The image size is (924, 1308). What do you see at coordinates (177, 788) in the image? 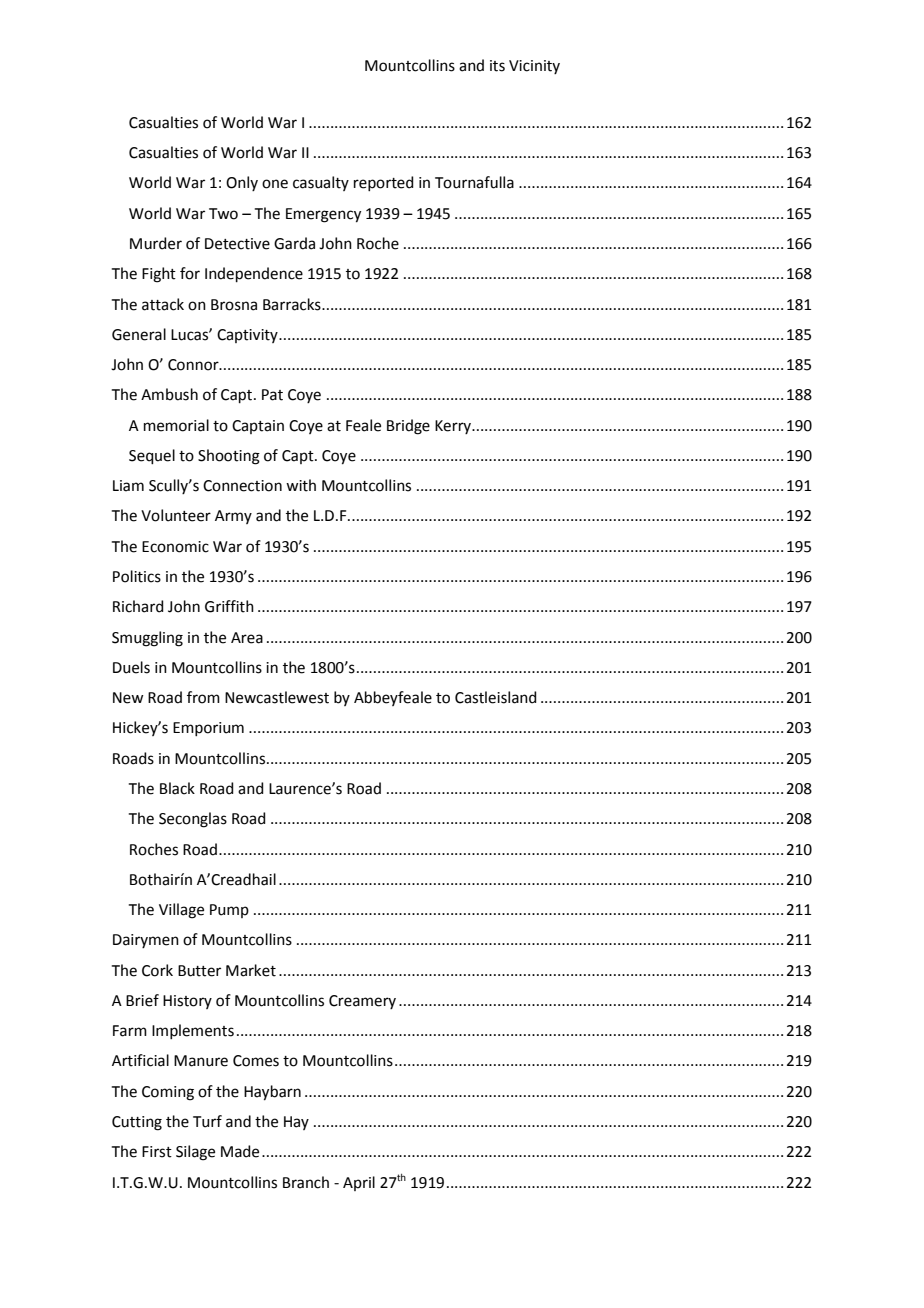
I see `Black` at bounding box center [177, 788].
